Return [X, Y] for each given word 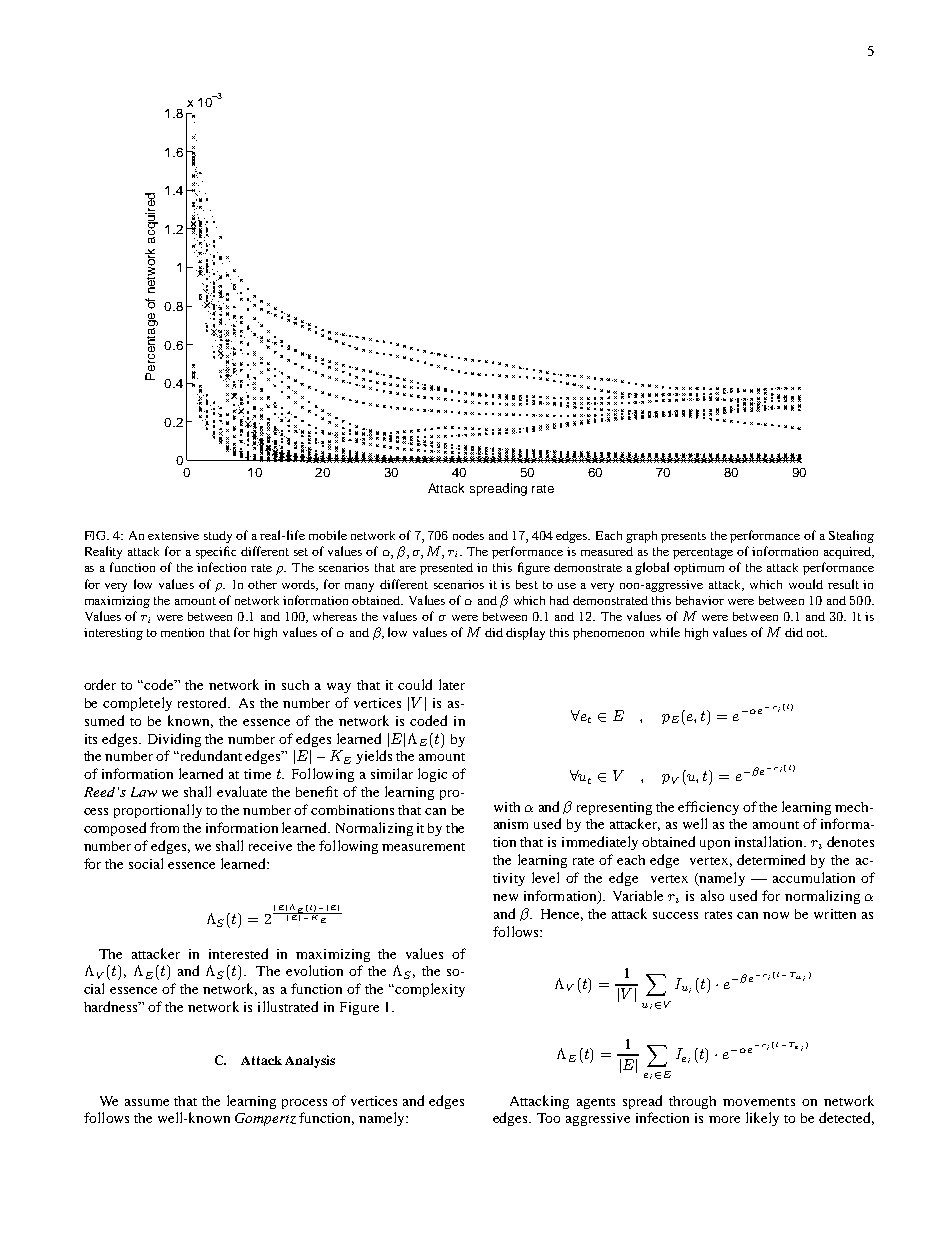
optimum [699, 569]
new [505, 897]
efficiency [708, 808]
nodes [468, 535]
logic [432, 775]
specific [216, 552]
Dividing [174, 740]
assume [147, 1102]
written [835, 914]
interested [238, 953]
